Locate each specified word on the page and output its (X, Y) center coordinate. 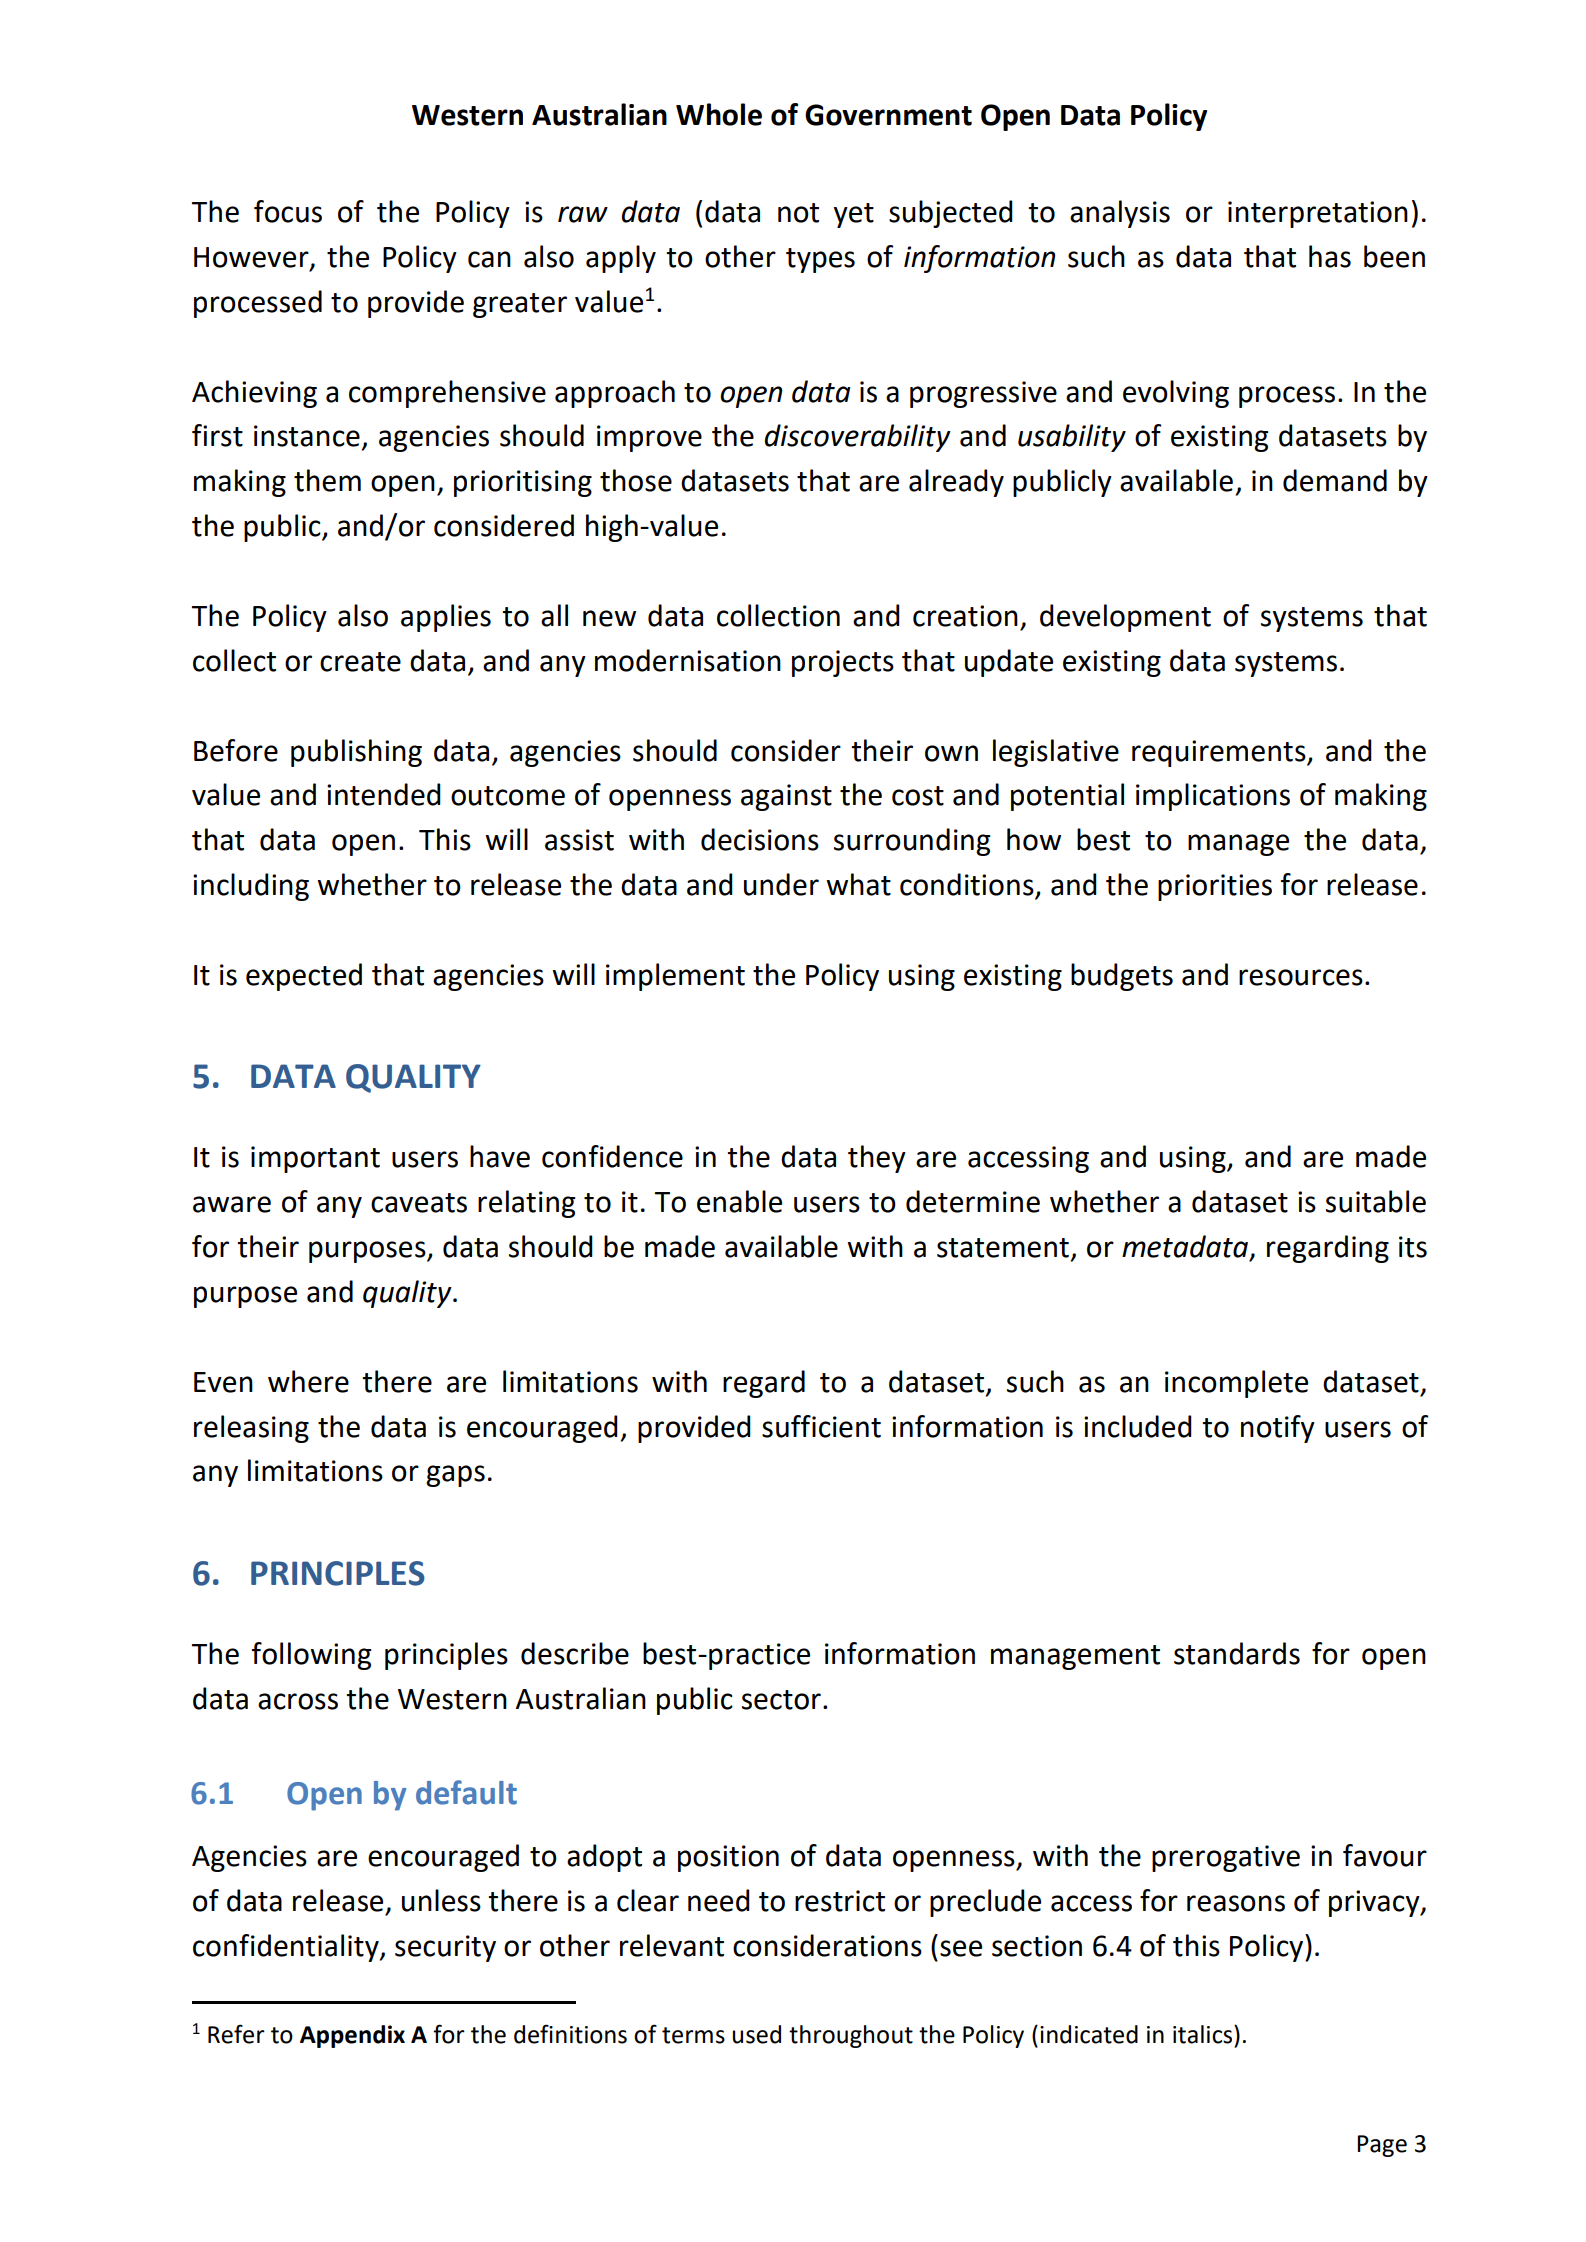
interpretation (1318, 214)
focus (288, 211)
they (877, 1159)
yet (854, 215)
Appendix (352, 2036)
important (315, 1159)
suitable (1376, 1201)
